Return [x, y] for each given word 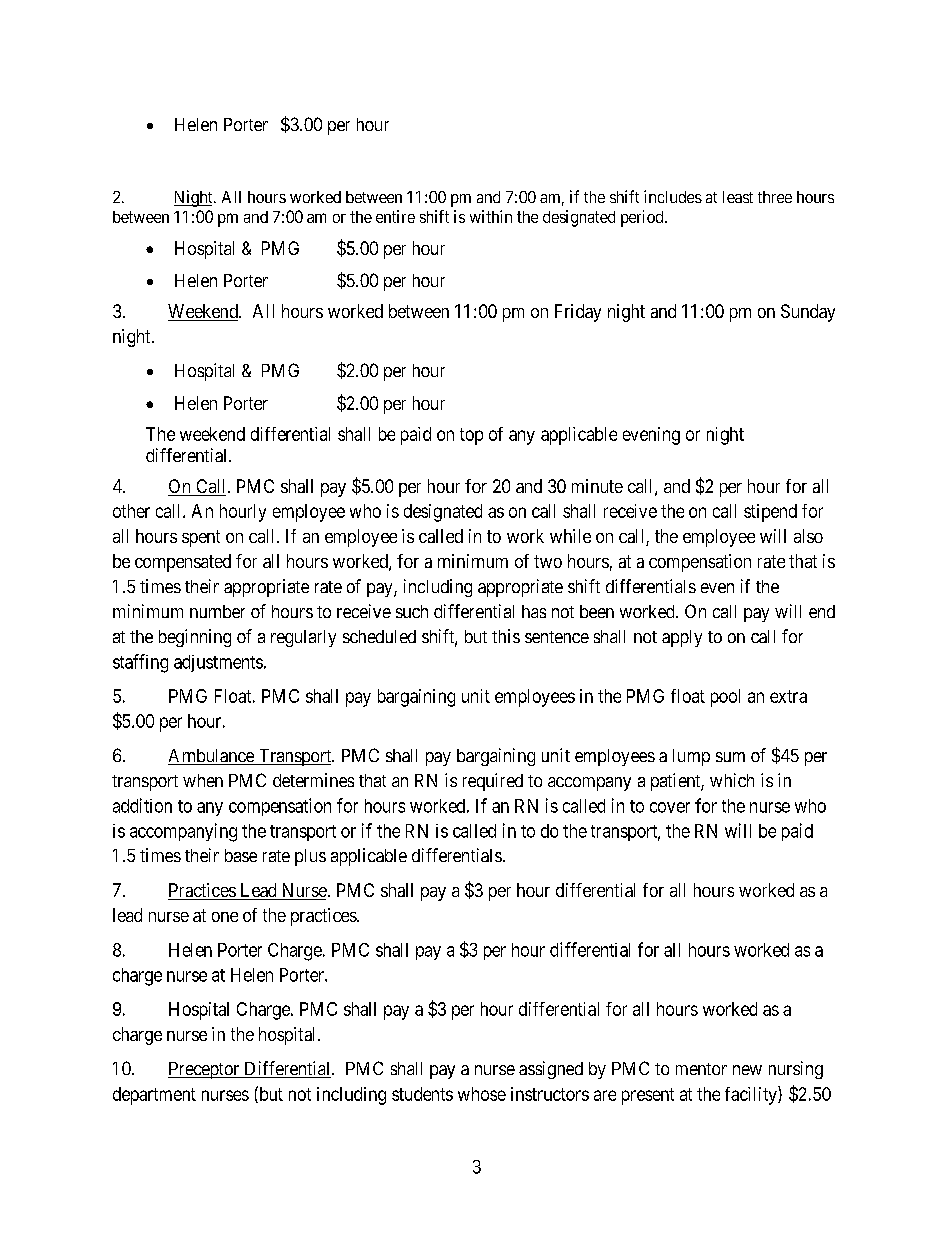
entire [395, 216]
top [471, 436]
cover [670, 807]
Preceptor [205, 1070]
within [491, 216]
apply [682, 638]
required [493, 782]
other [131, 511]
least [738, 197]
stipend [770, 513]
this [506, 636]
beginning [195, 638]
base [241, 855]
